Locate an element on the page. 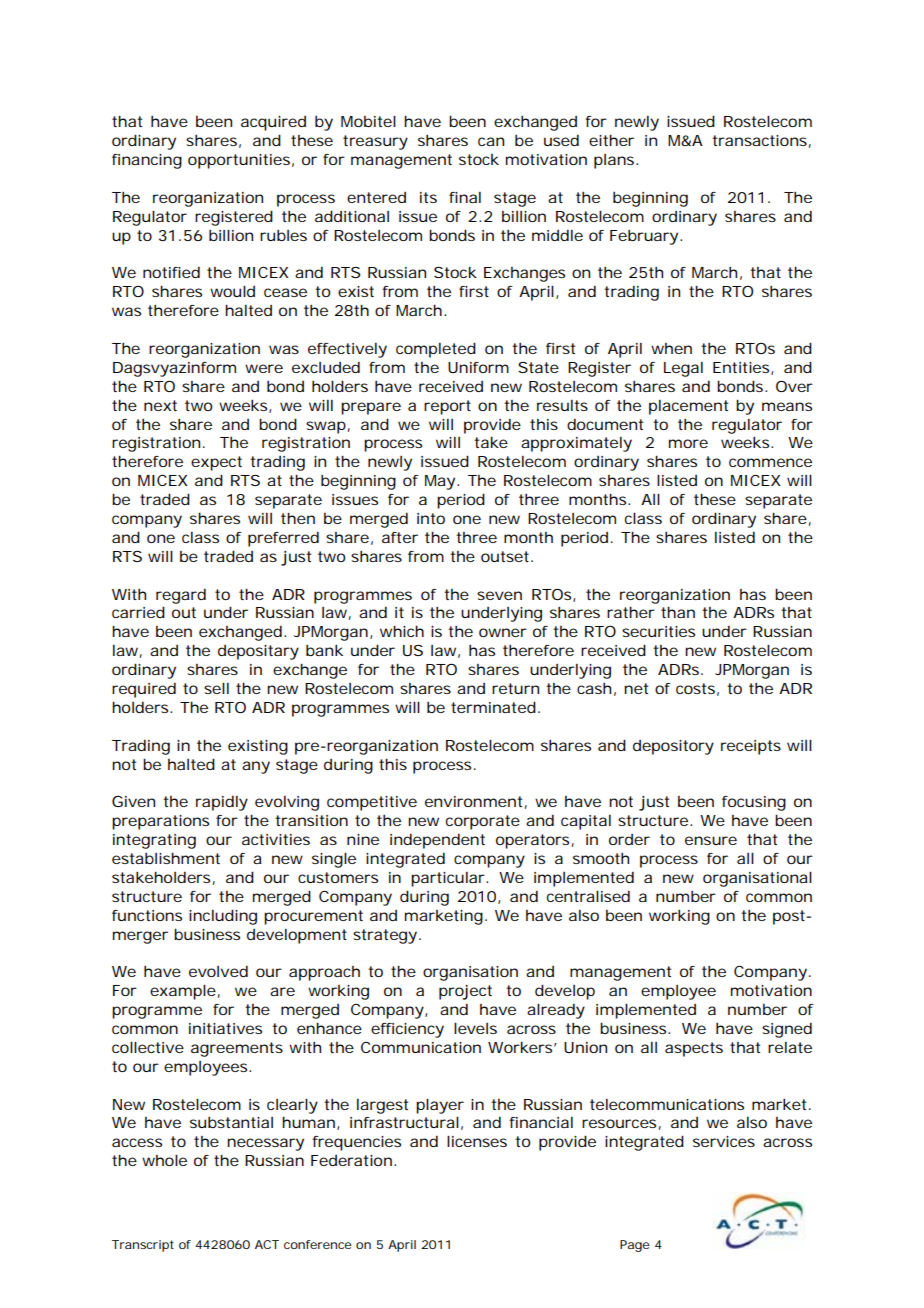  whole is located at coordinates (164, 1160).
